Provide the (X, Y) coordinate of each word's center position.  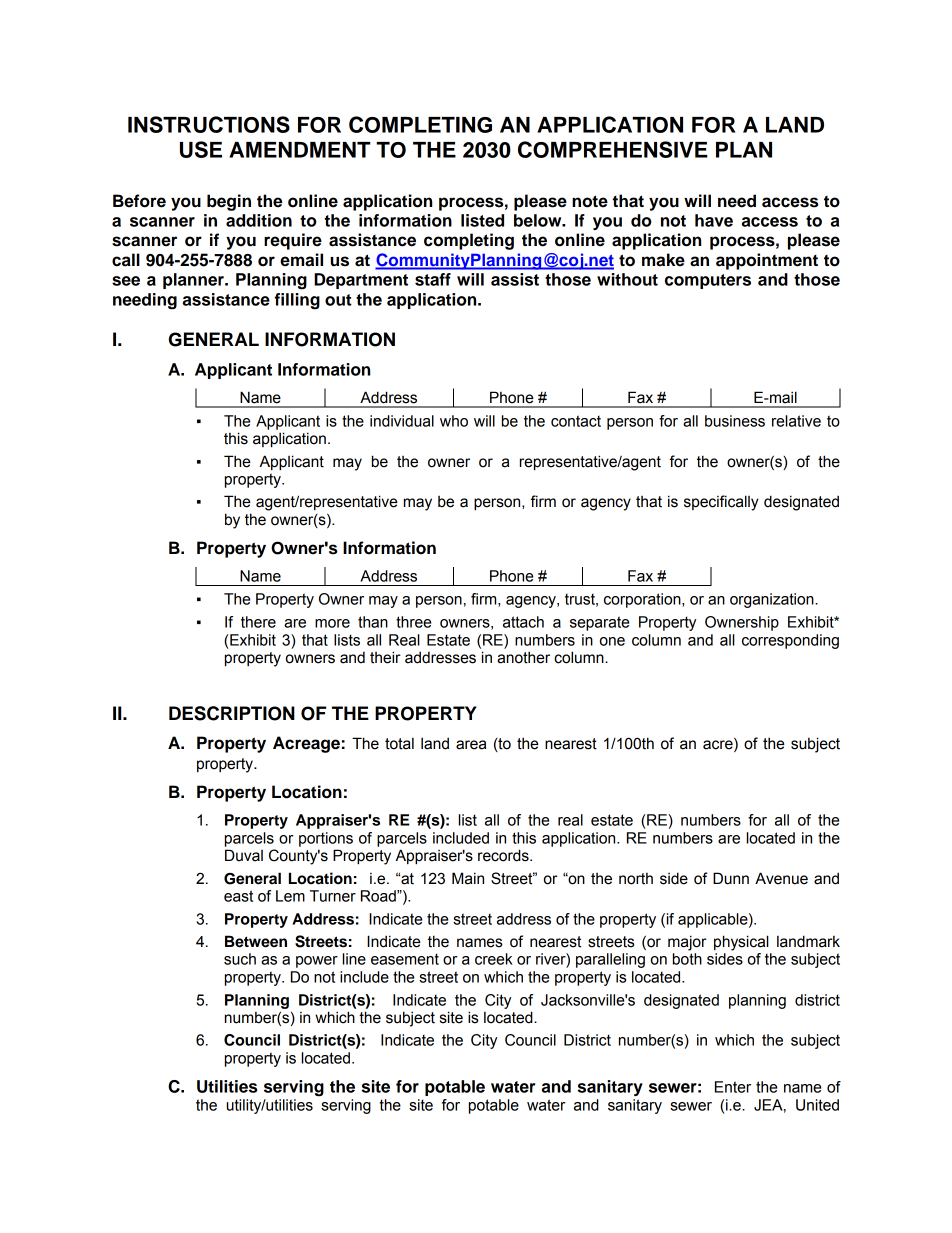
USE (201, 149)
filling (297, 301)
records (504, 855)
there (258, 622)
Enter (733, 1087)
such (240, 959)
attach (523, 622)
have (714, 220)
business (735, 421)
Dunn (731, 878)
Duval (244, 855)
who (454, 421)
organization (773, 600)
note (590, 201)
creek (494, 959)
